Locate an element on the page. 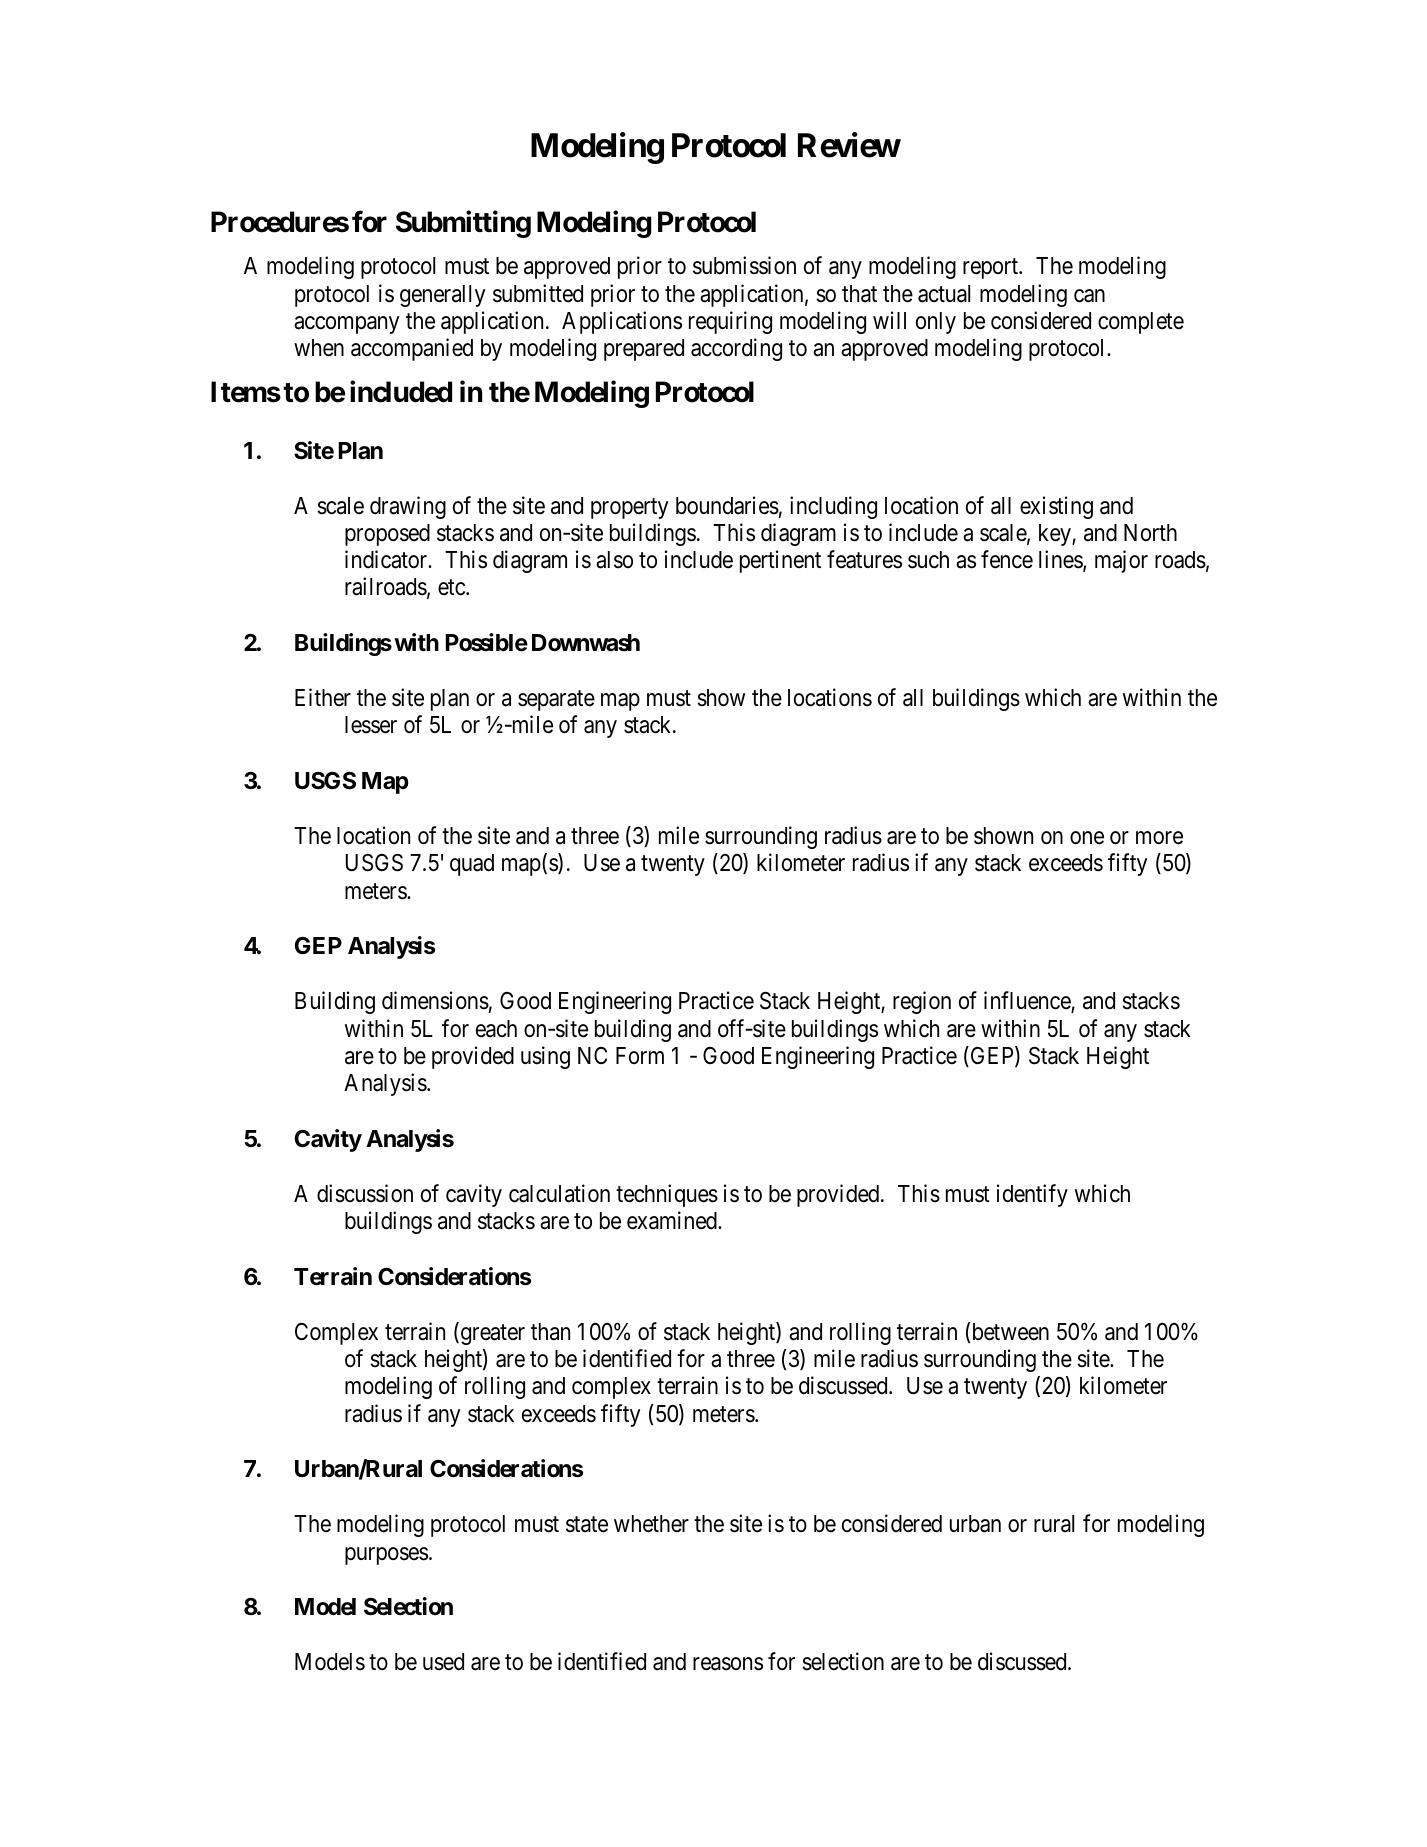 This document has width=1427, height=1847. can is located at coordinates (1089, 296).
